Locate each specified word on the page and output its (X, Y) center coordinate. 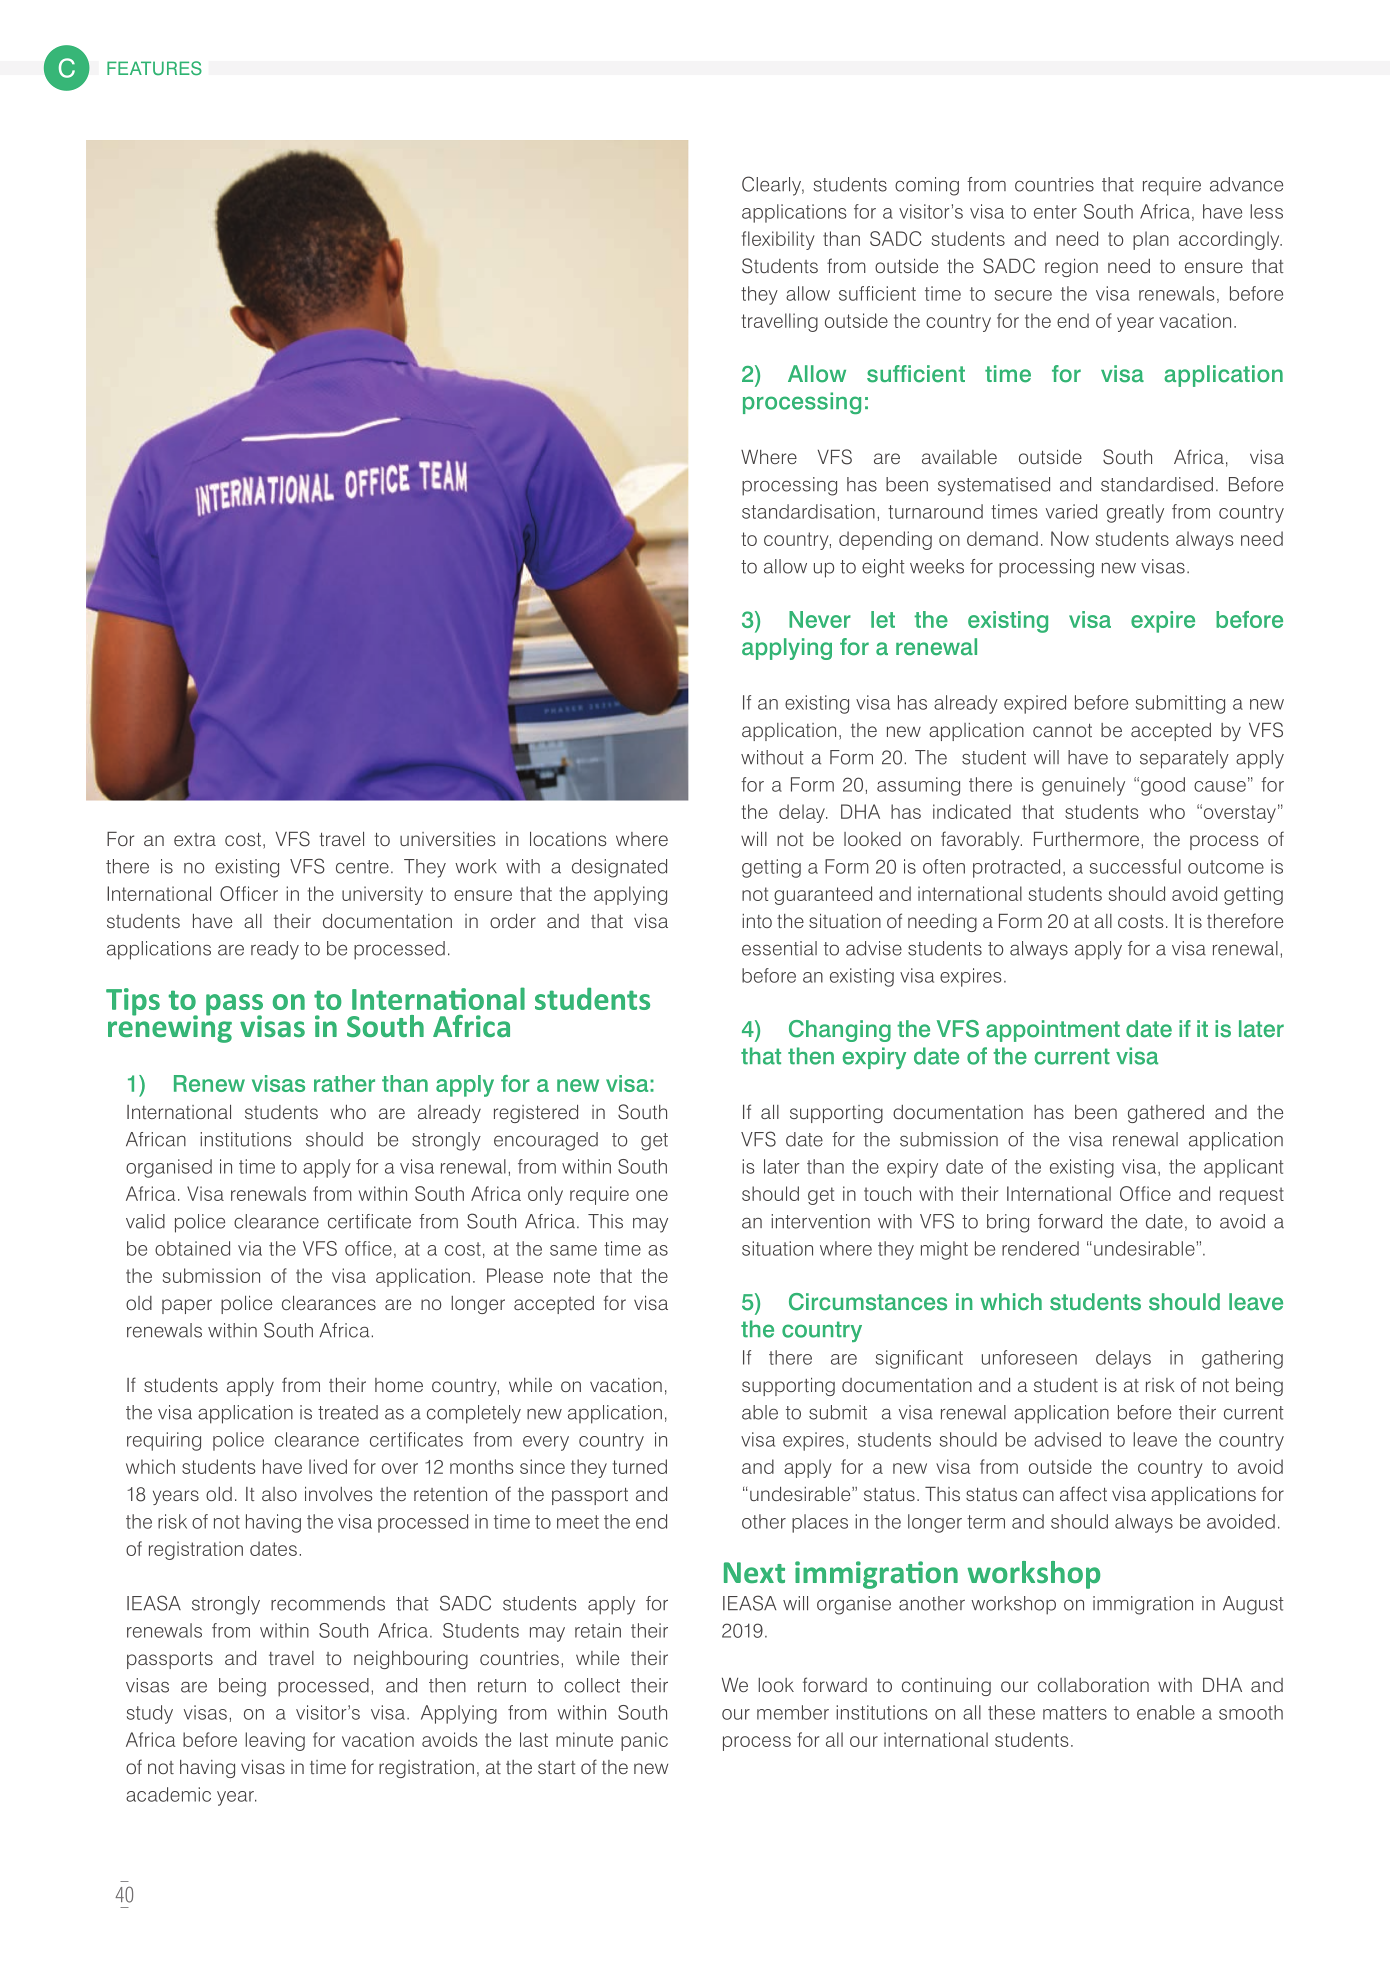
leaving (275, 1741)
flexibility (778, 240)
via (250, 1248)
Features (154, 68)
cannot (1062, 730)
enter (1055, 212)
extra (195, 839)
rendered (1040, 1248)
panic (644, 1741)
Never (820, 619)
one (652, 1195)
